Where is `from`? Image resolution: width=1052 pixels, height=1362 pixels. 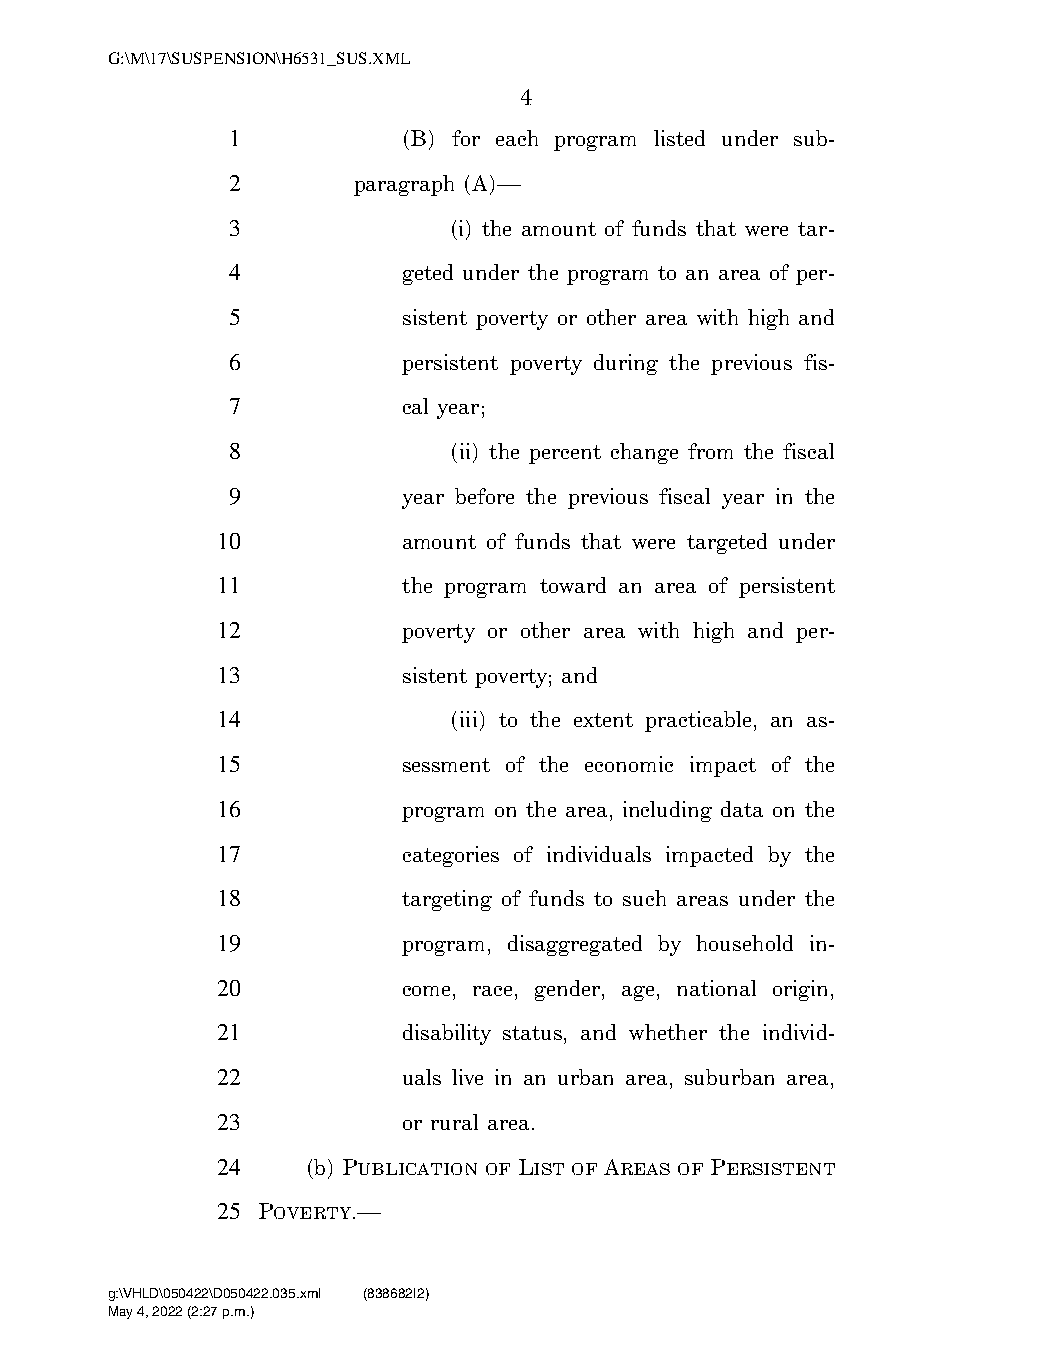 from is located at coordinates (710, 451).
